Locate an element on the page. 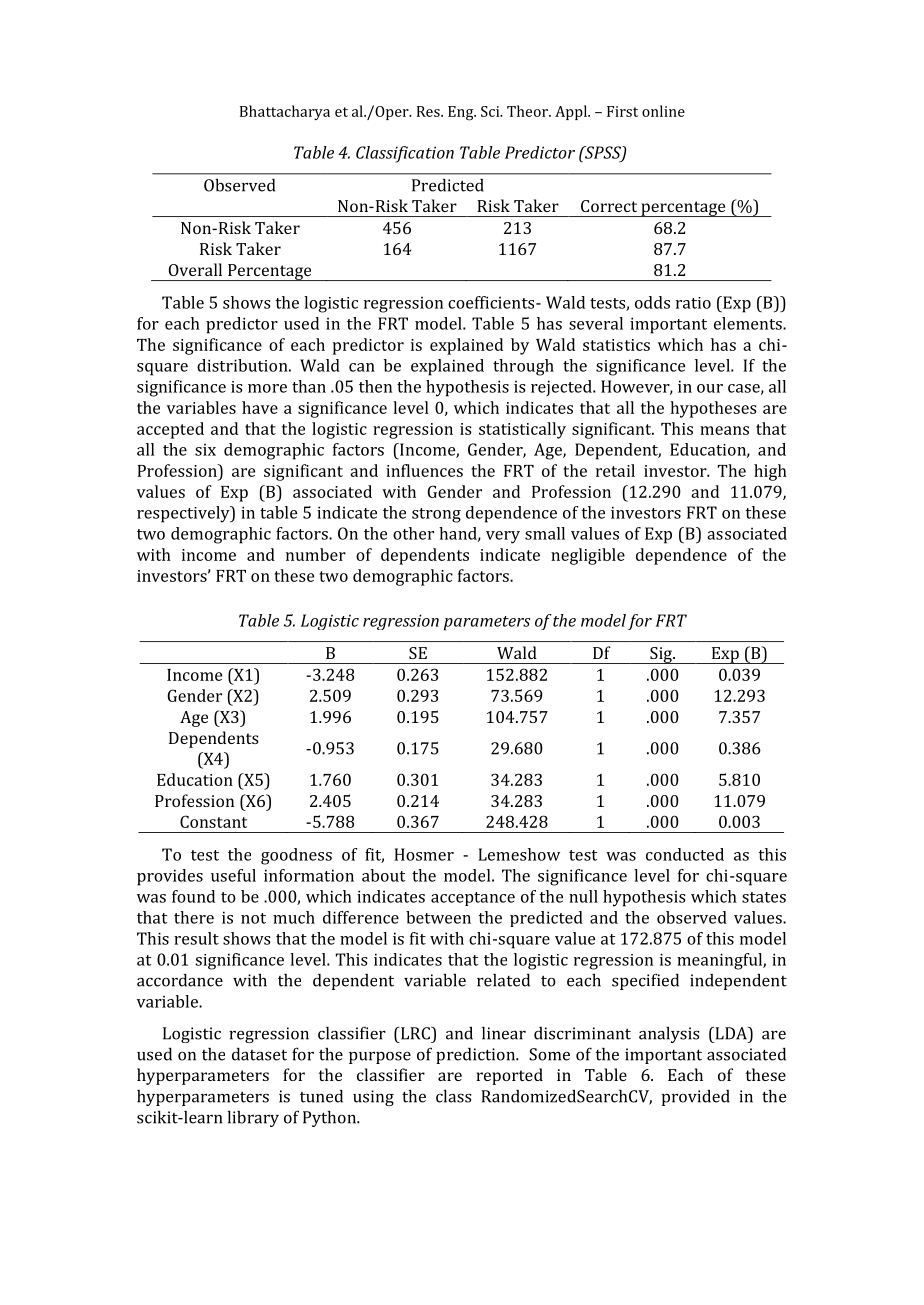 This document has height=1305, width=924. conducted is located at coordinates (685, 854).
